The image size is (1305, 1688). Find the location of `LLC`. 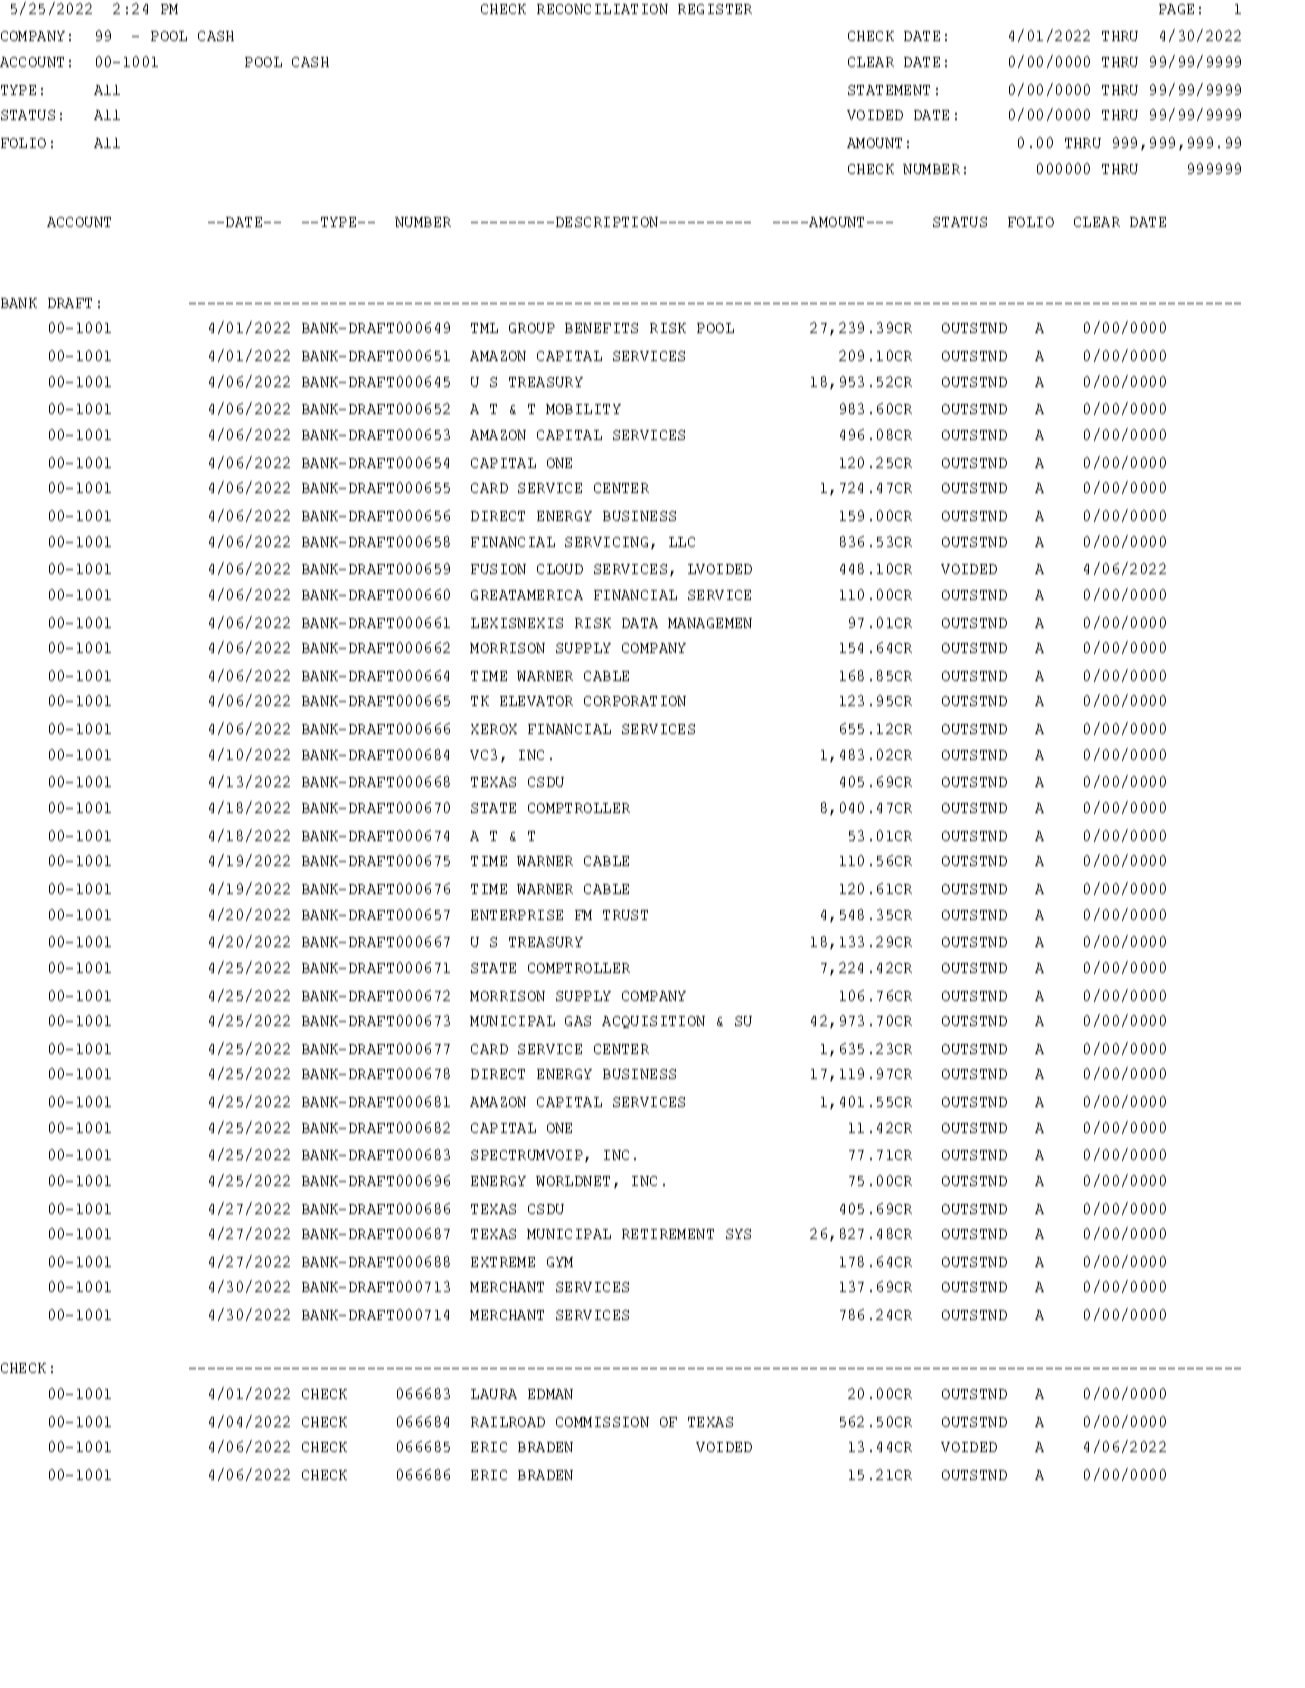

LLC is located at coordinates (682, 542).
